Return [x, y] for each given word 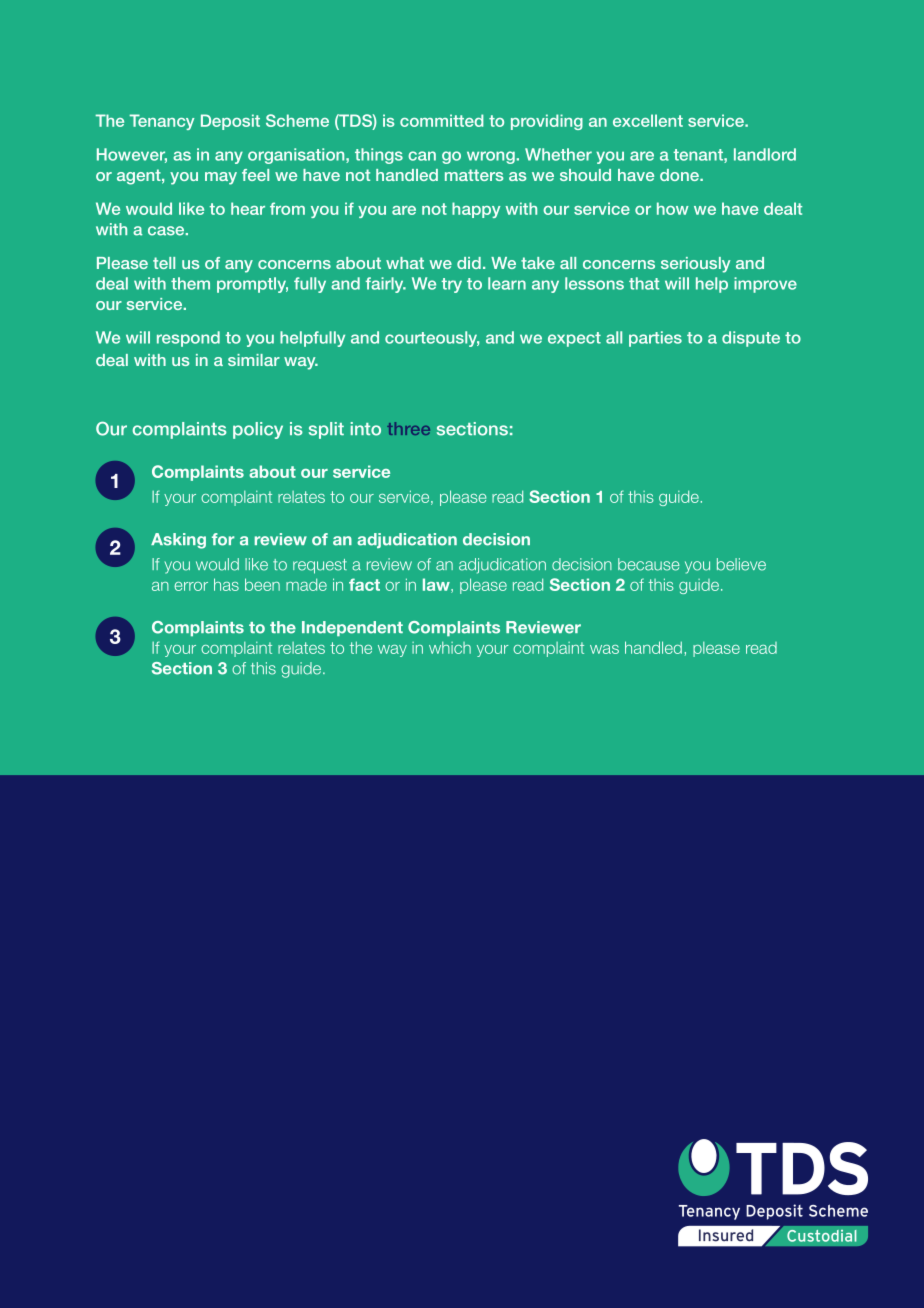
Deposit [230, 122]
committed [442, 120]
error [191, 586]
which [450, 648]
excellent [648, 120]
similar [254, 360]
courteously [432, 339]
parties [655, 339]
